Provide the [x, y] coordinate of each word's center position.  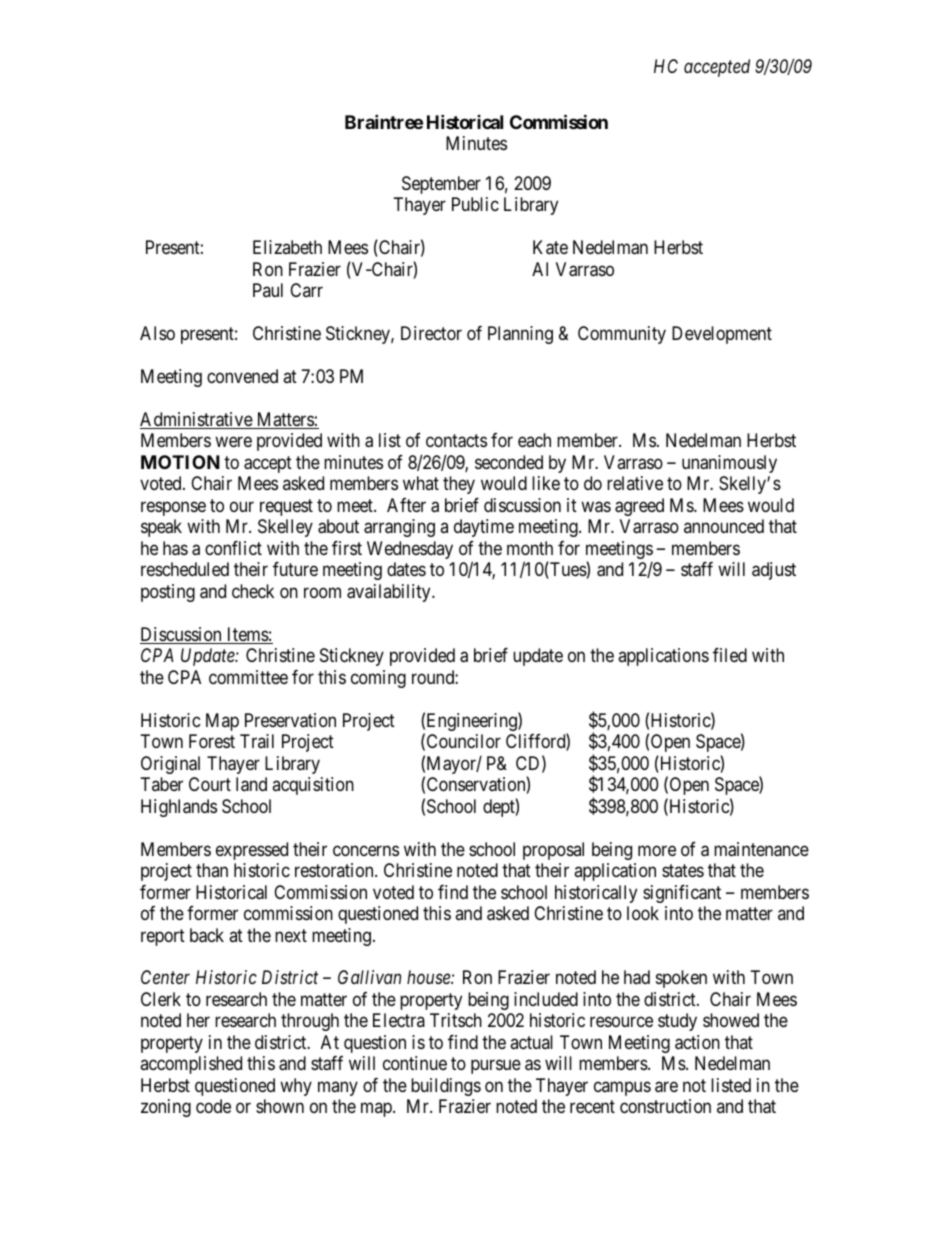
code [213, 1106]
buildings [446, 1087]
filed [730, 655]
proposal [553, 851]
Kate [550, 247]
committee [248, 677]
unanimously [729, 464]
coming [378, 679]
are [666, 1087]
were [233, 442]
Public [475, 204]
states [683, 870]
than [212, 870]
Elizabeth [287, 247]
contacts [456, 441]
